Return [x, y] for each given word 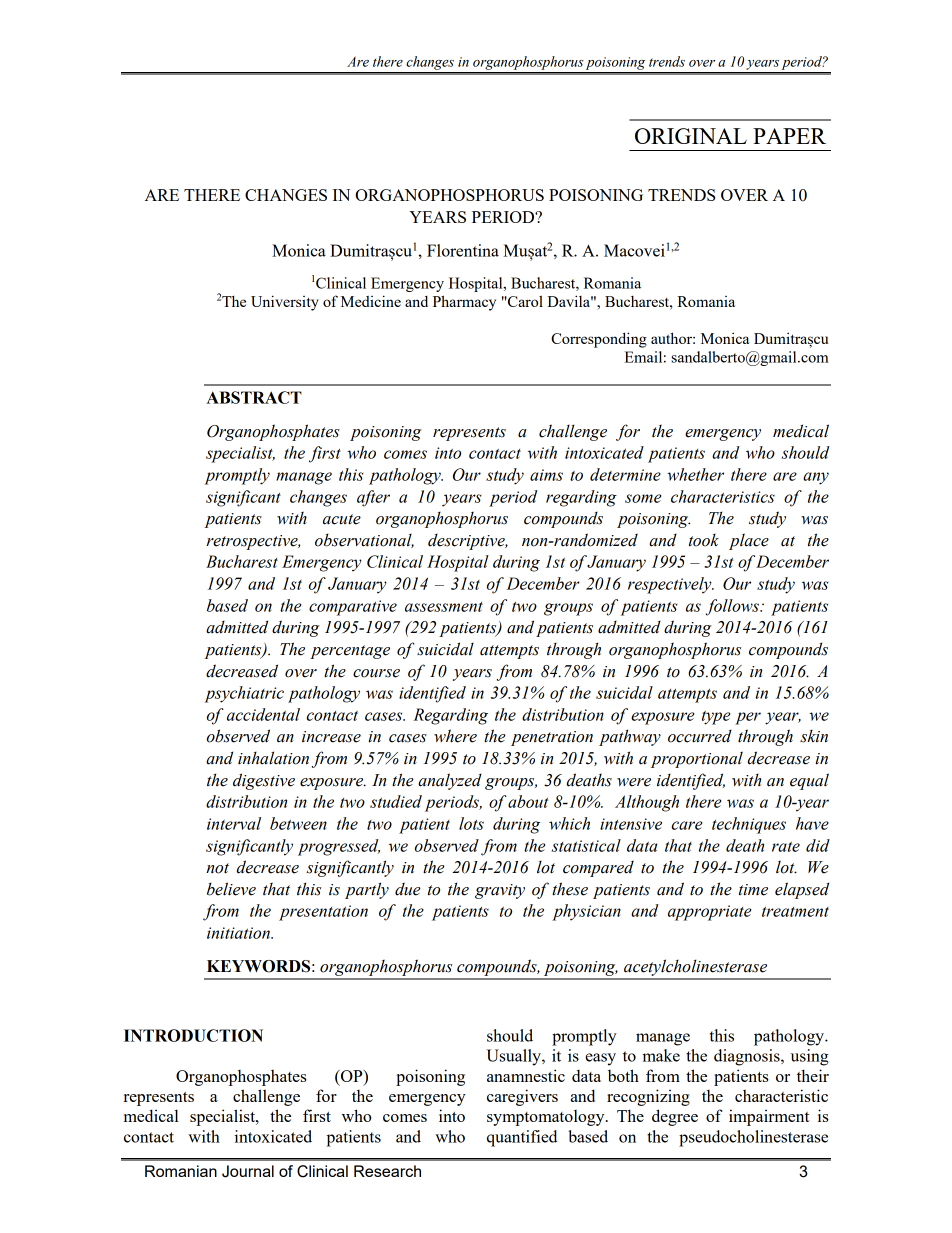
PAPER [789, 136]
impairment [769, 1117]
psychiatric [244, 694]
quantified [522, 1138]
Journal [248, 1171]
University [285, 303]
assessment [444, 607]
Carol [524, 301]
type [716, 718]
